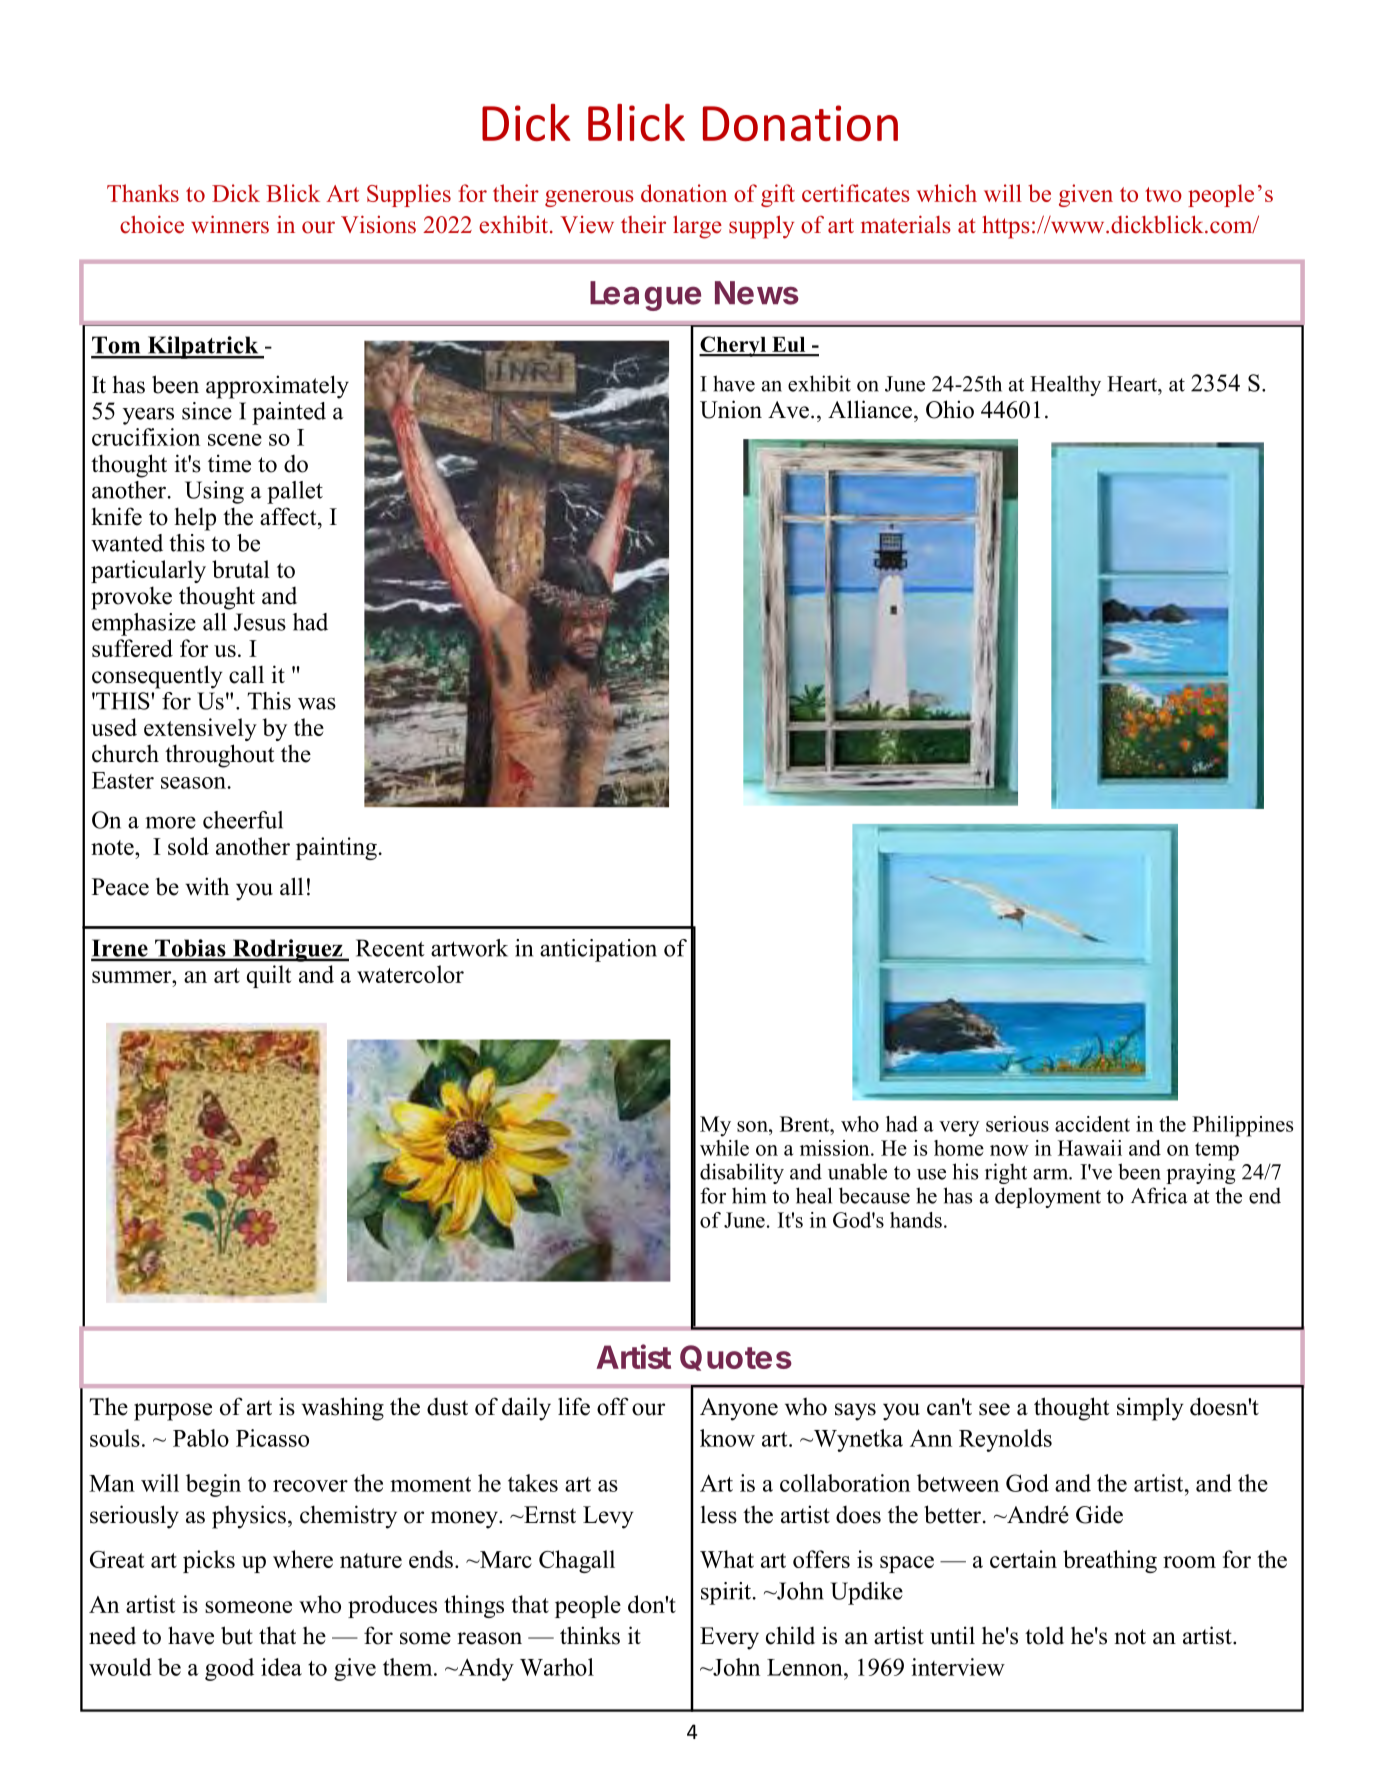 The image size is (1384, 1792). I want to click on Union, so click(731, 409).
